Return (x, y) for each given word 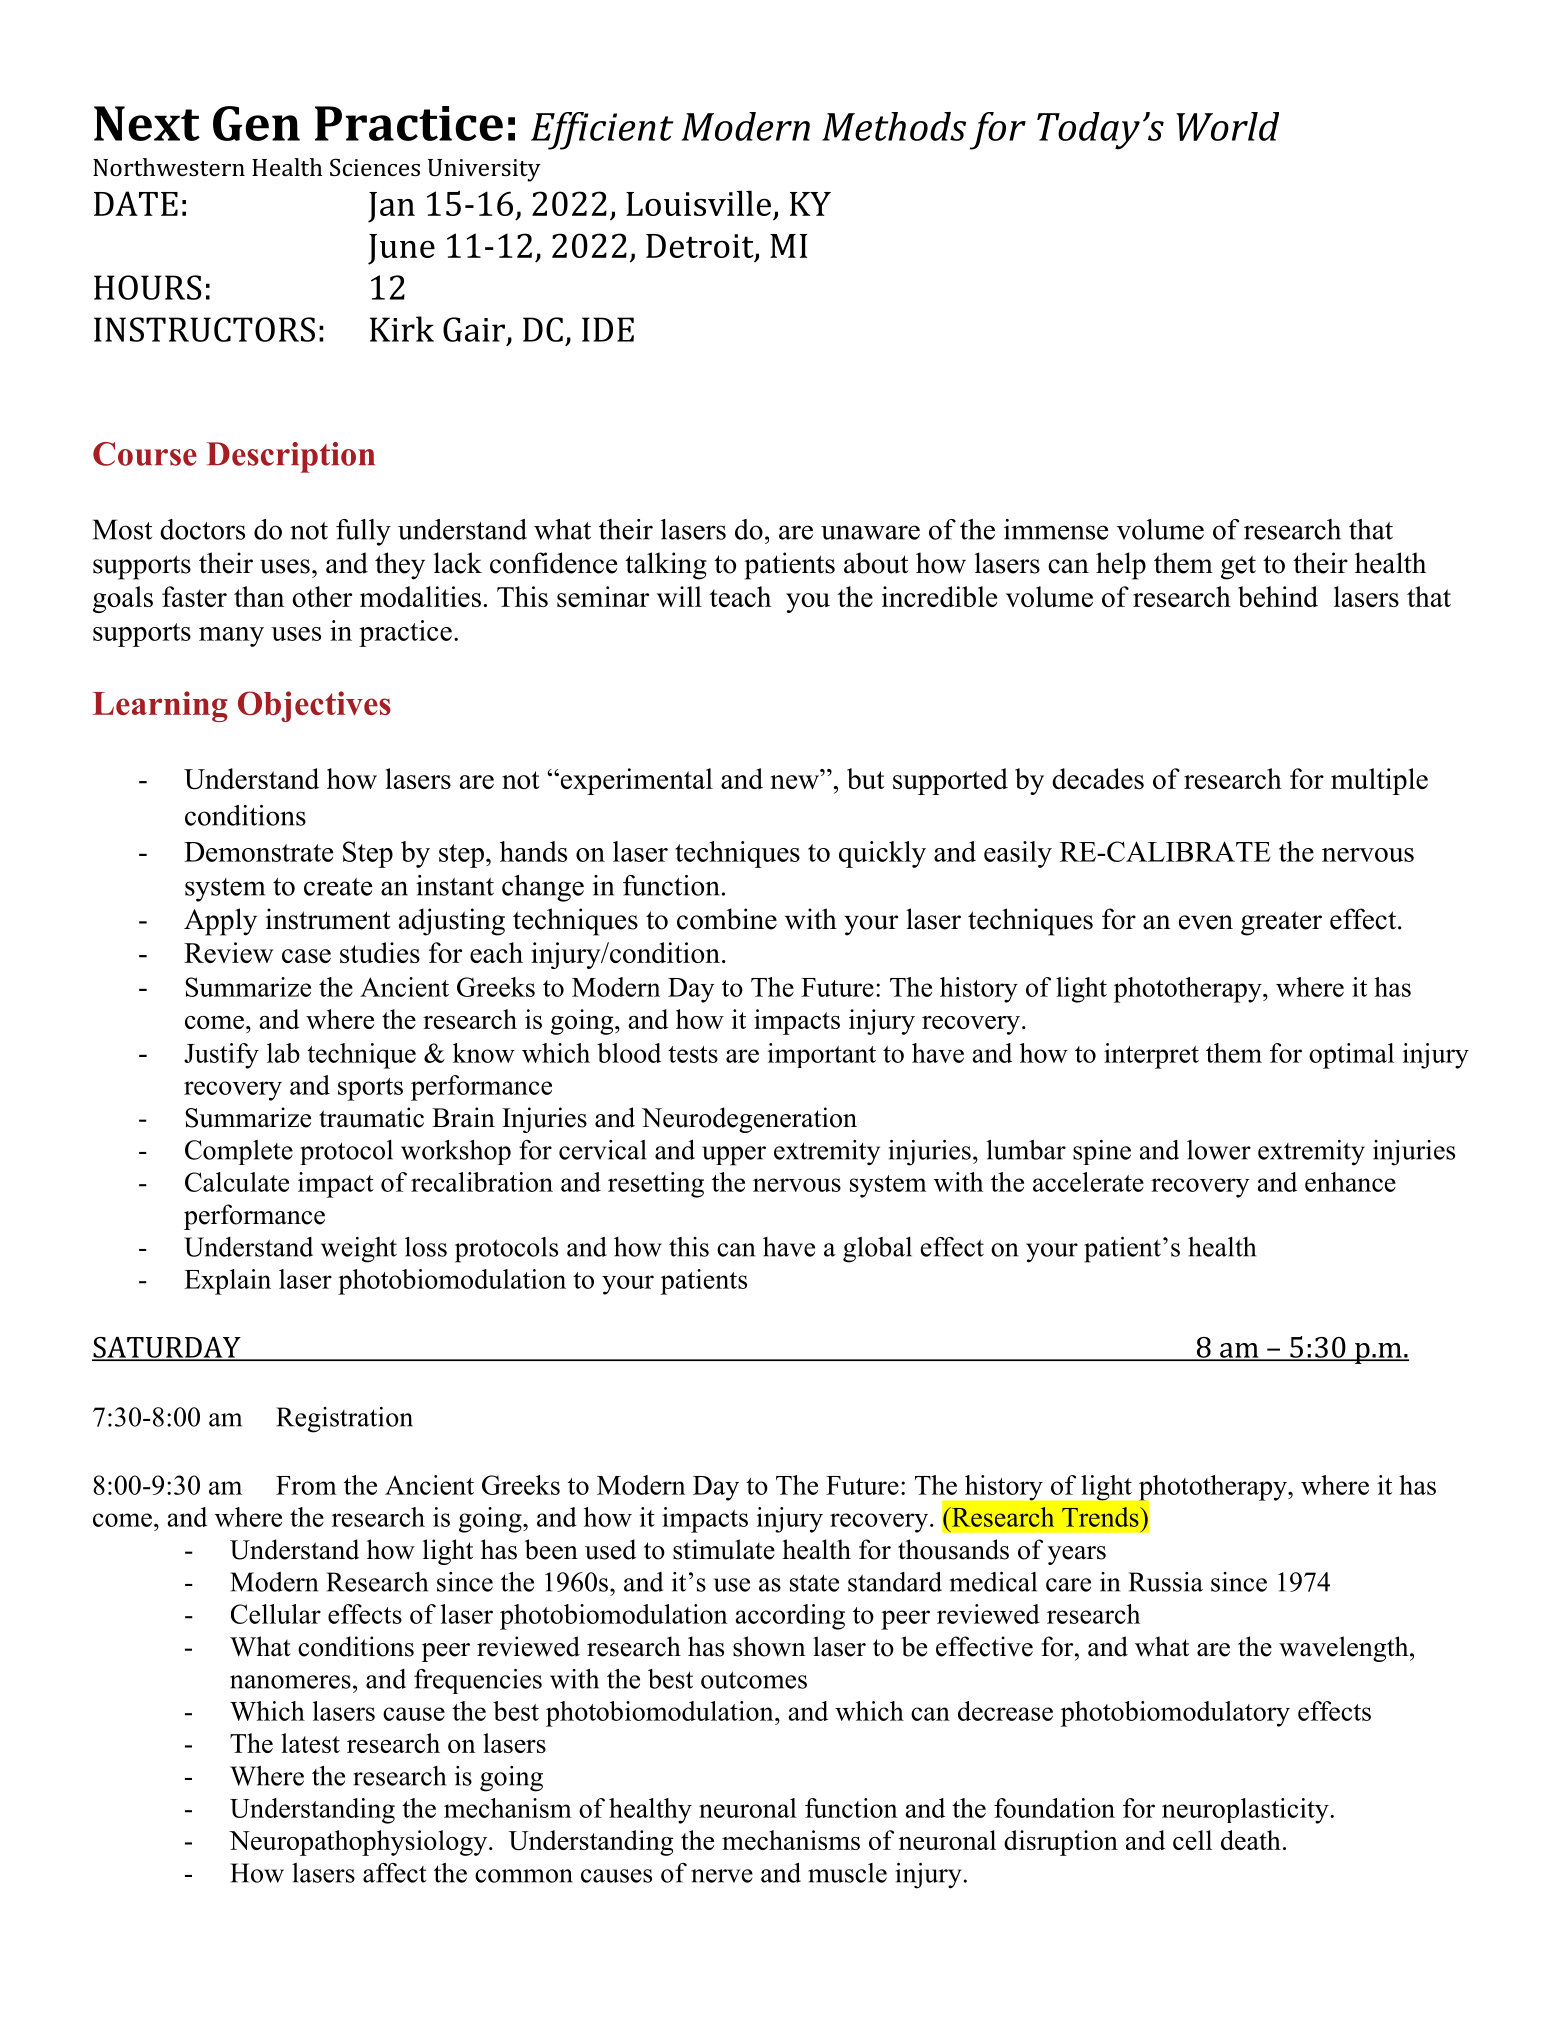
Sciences (375, 167)
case (306, 956)
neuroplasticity (1246, 1811)
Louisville (698, 203)
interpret (1151, 1056)
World (1227, 126)
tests (693, 1054)
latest (310, 1743)
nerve (722, 1876)
